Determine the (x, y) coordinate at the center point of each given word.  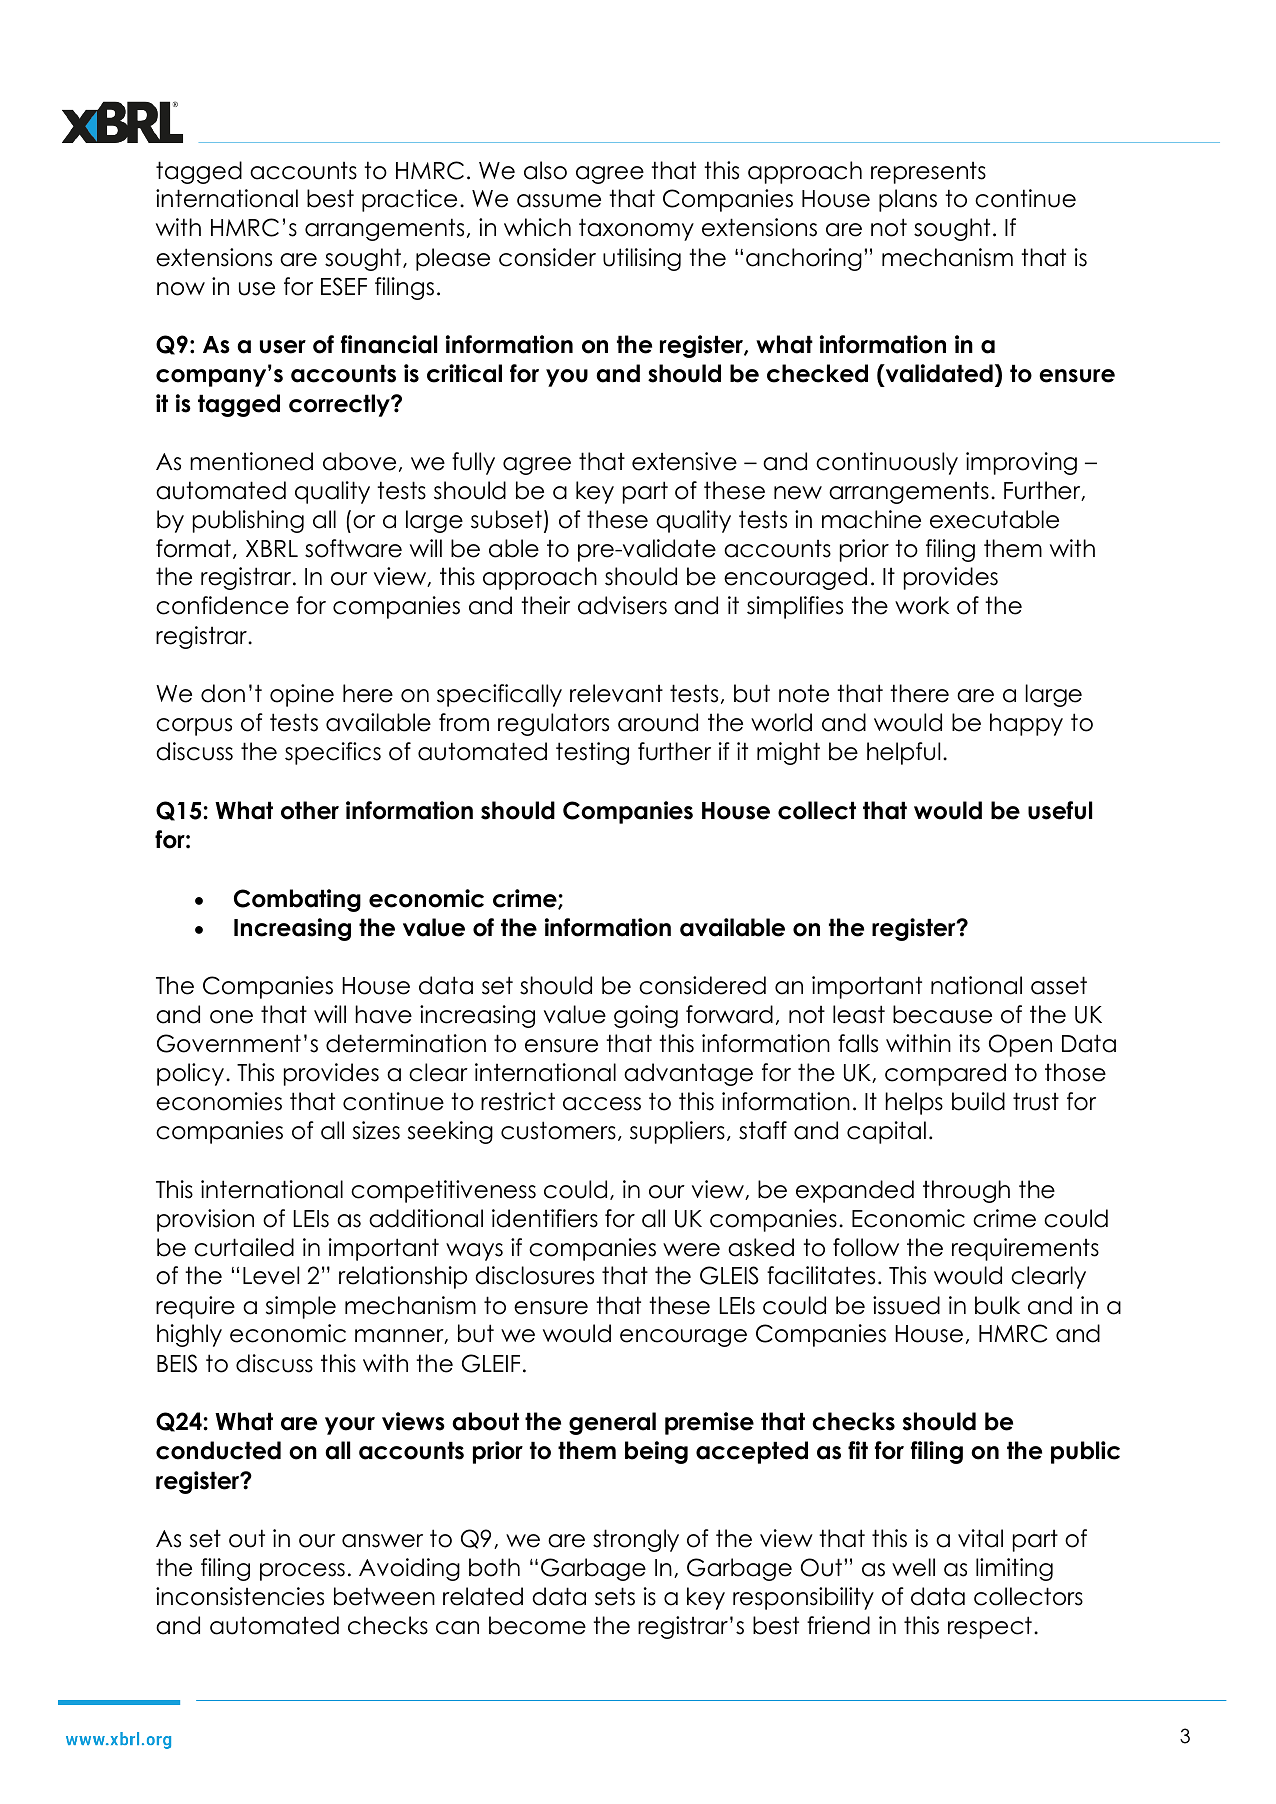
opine (302, 695)
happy (1026, 724)
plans (908, 200)
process (302, 1572)
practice (409, 200)
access (602, 1104)
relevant (616, 693)
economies (219, 1101)
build (978, 1101)
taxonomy (636, 229)
